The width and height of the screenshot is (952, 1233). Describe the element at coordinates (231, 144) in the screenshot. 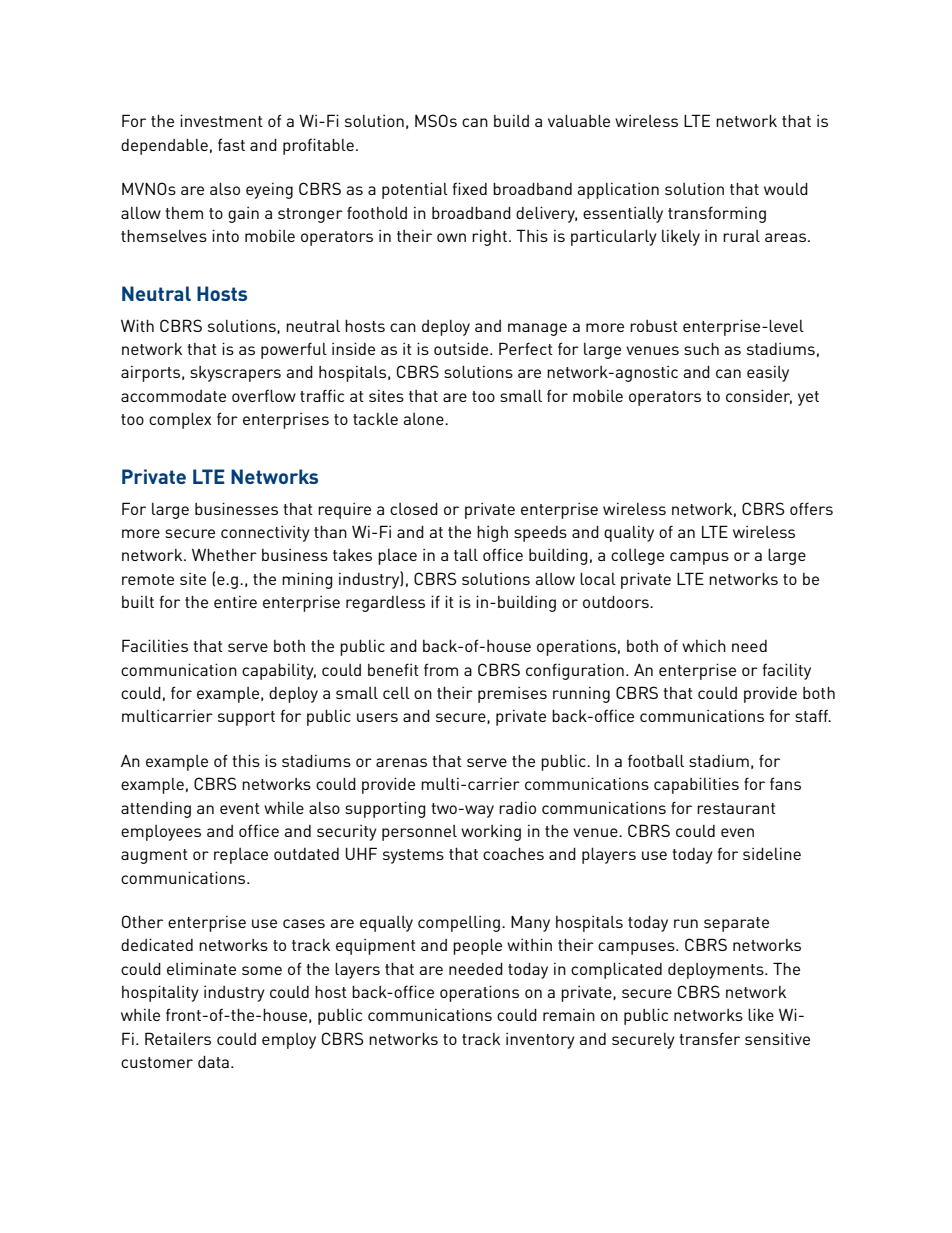

I see `fast` at that location.
